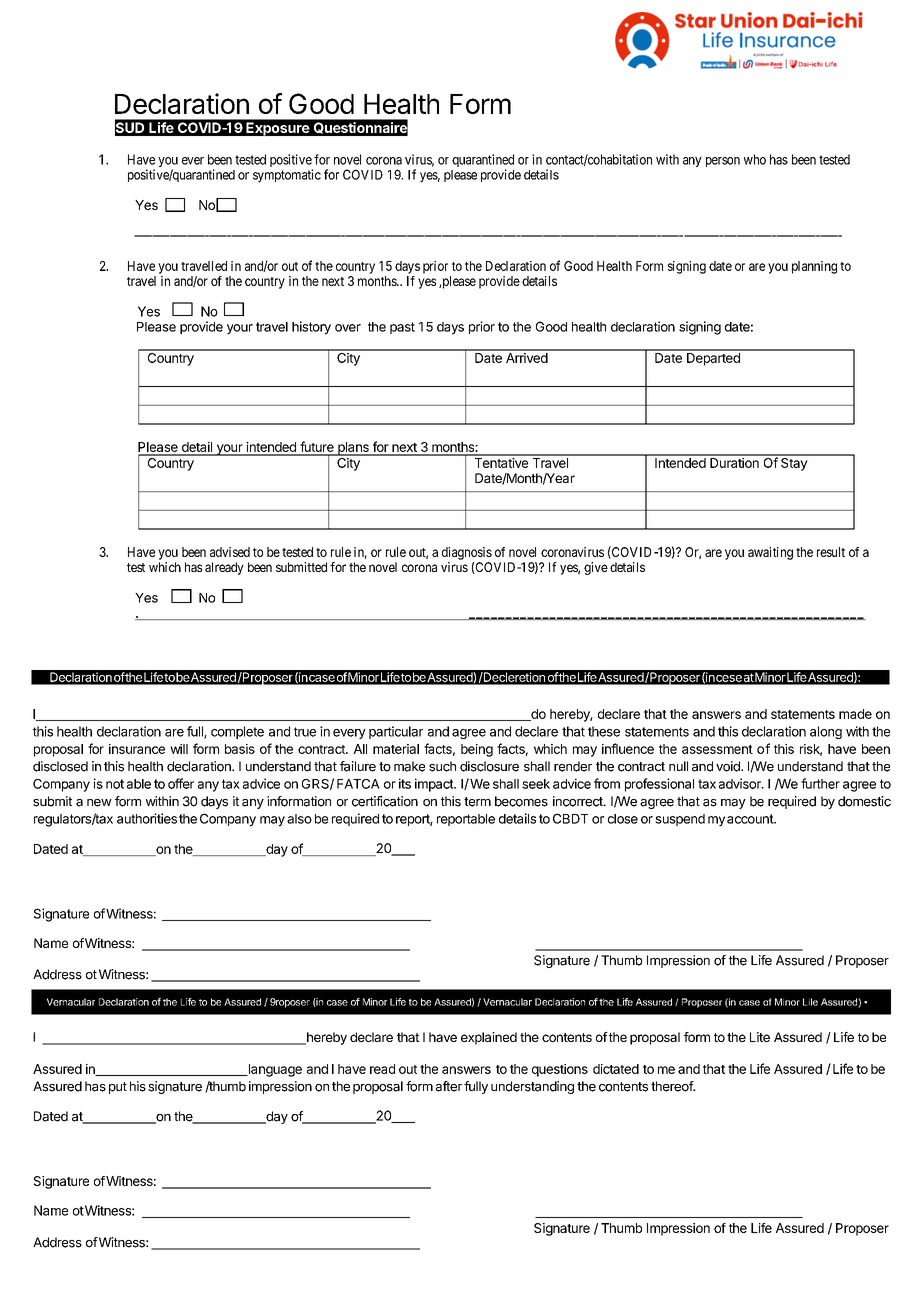 Image resolution: width=924 pixels, height=1309 pixels. I want to click on who, so click(755, 159).
